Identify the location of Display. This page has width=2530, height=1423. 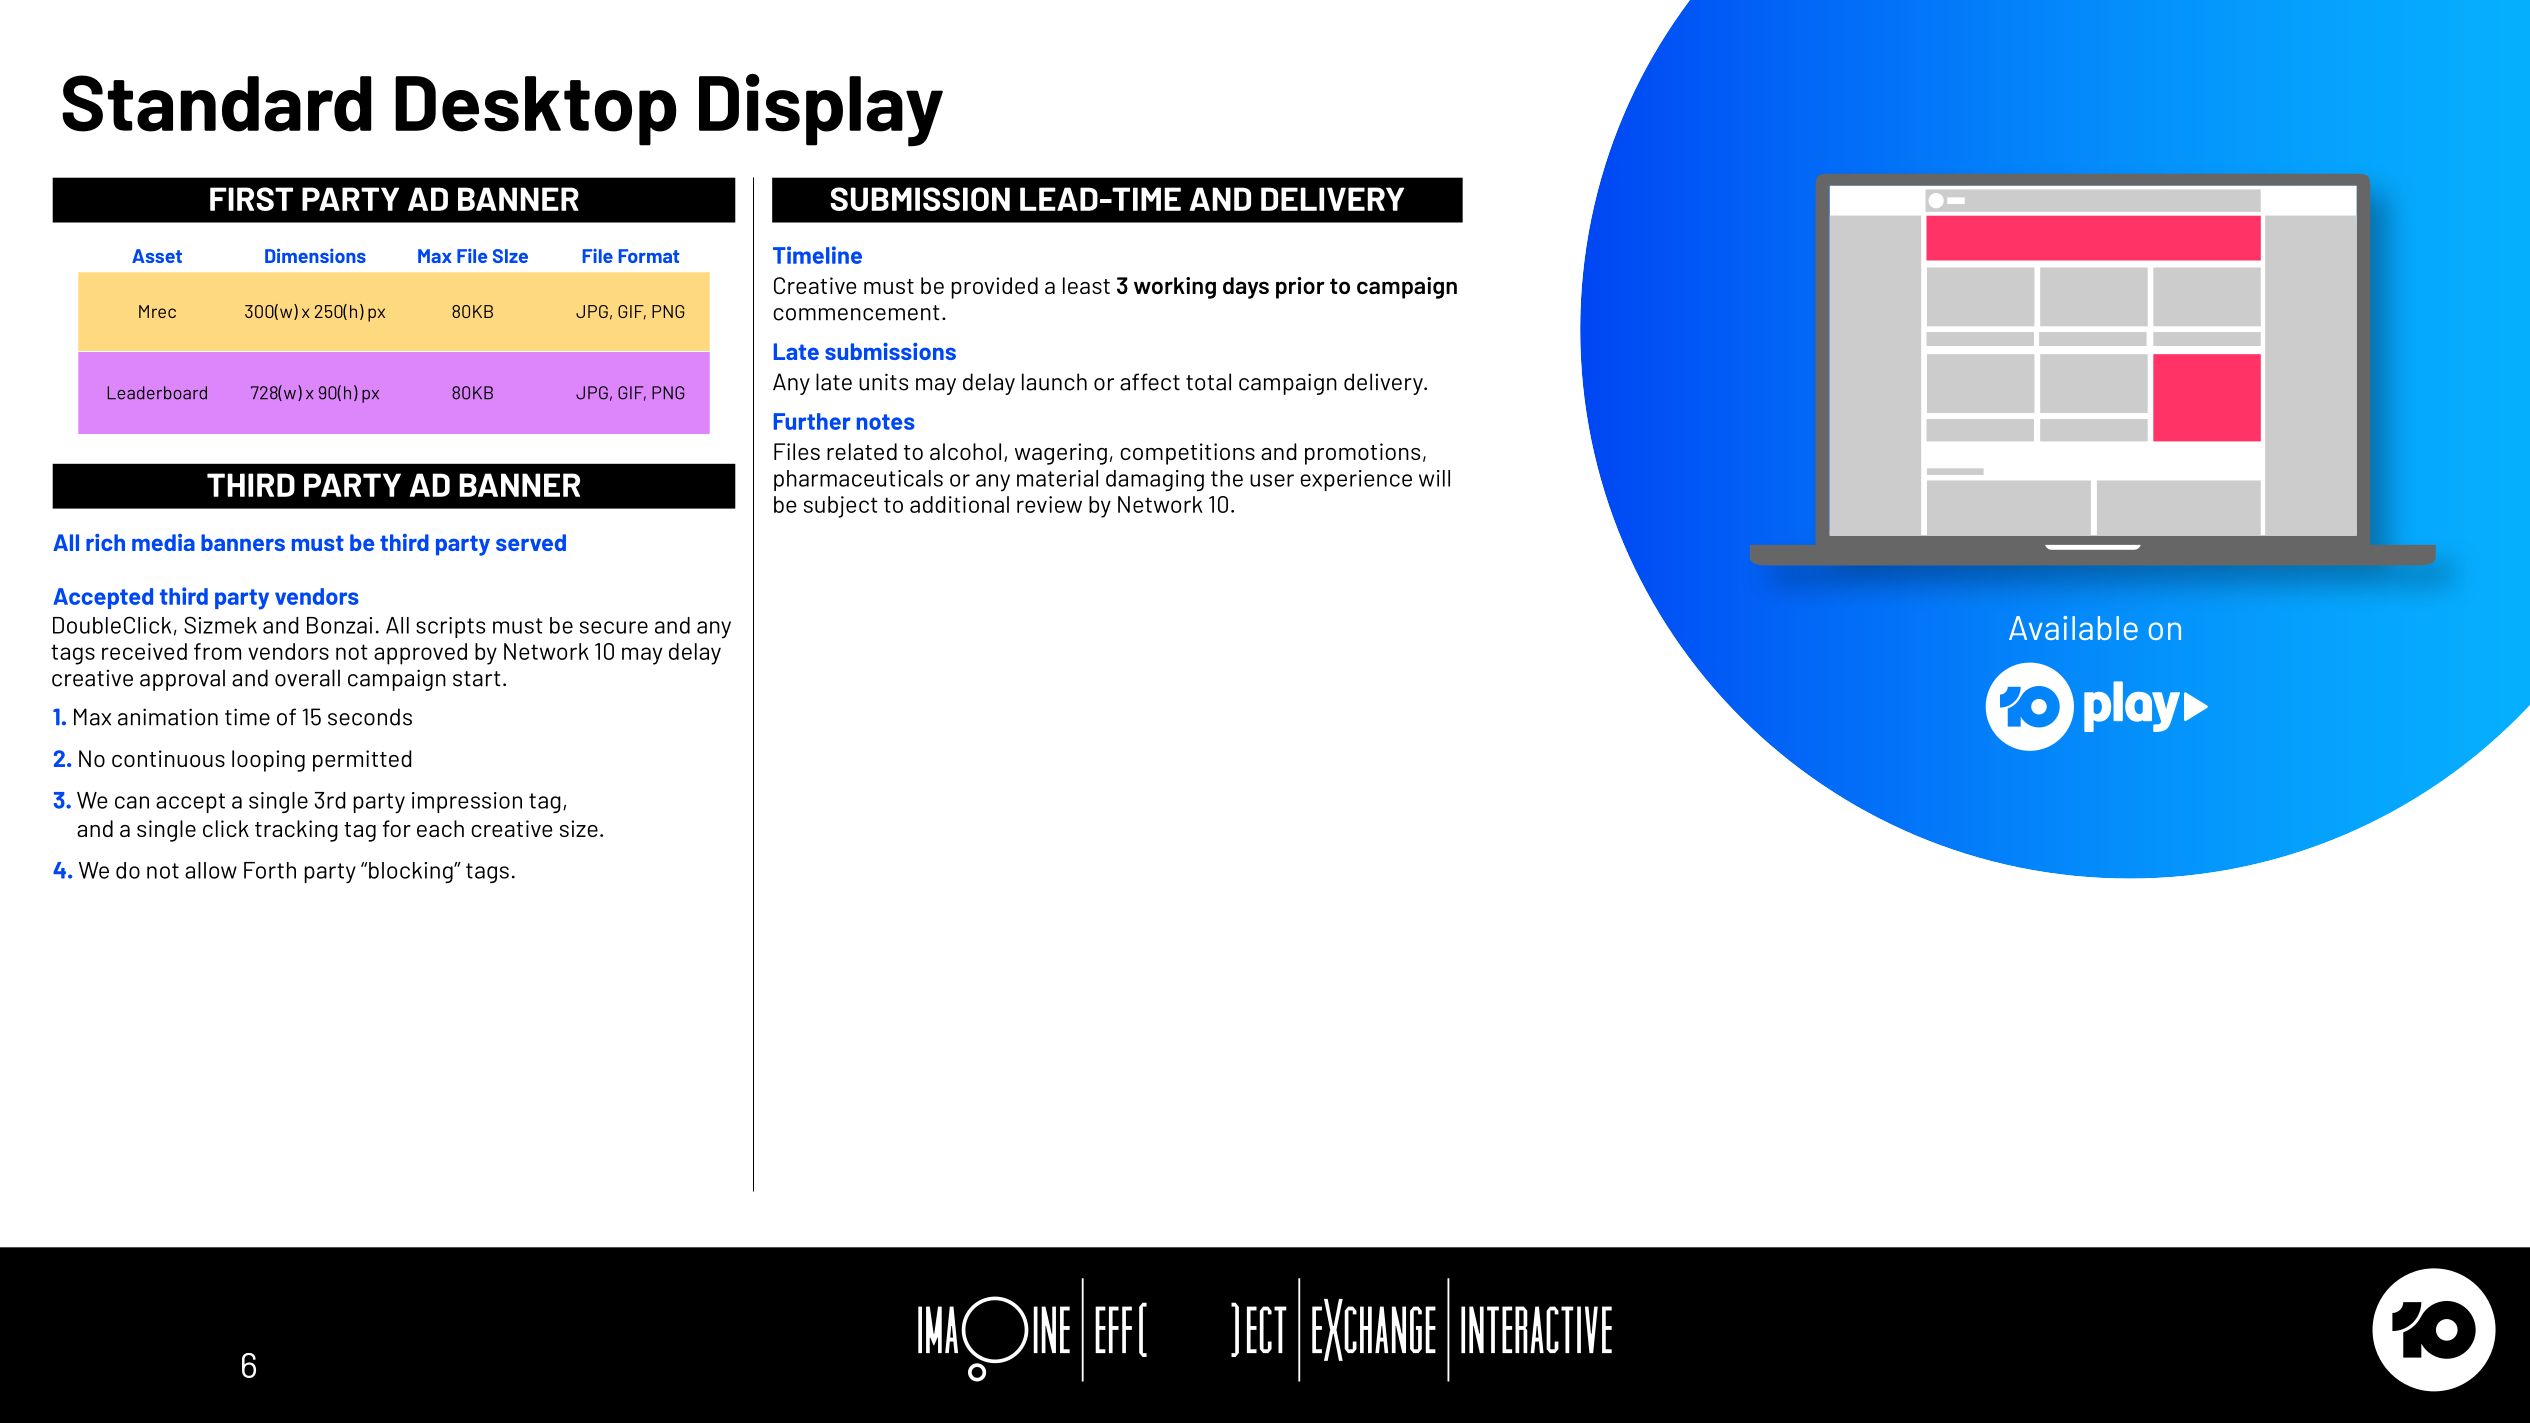
(821, 110).
